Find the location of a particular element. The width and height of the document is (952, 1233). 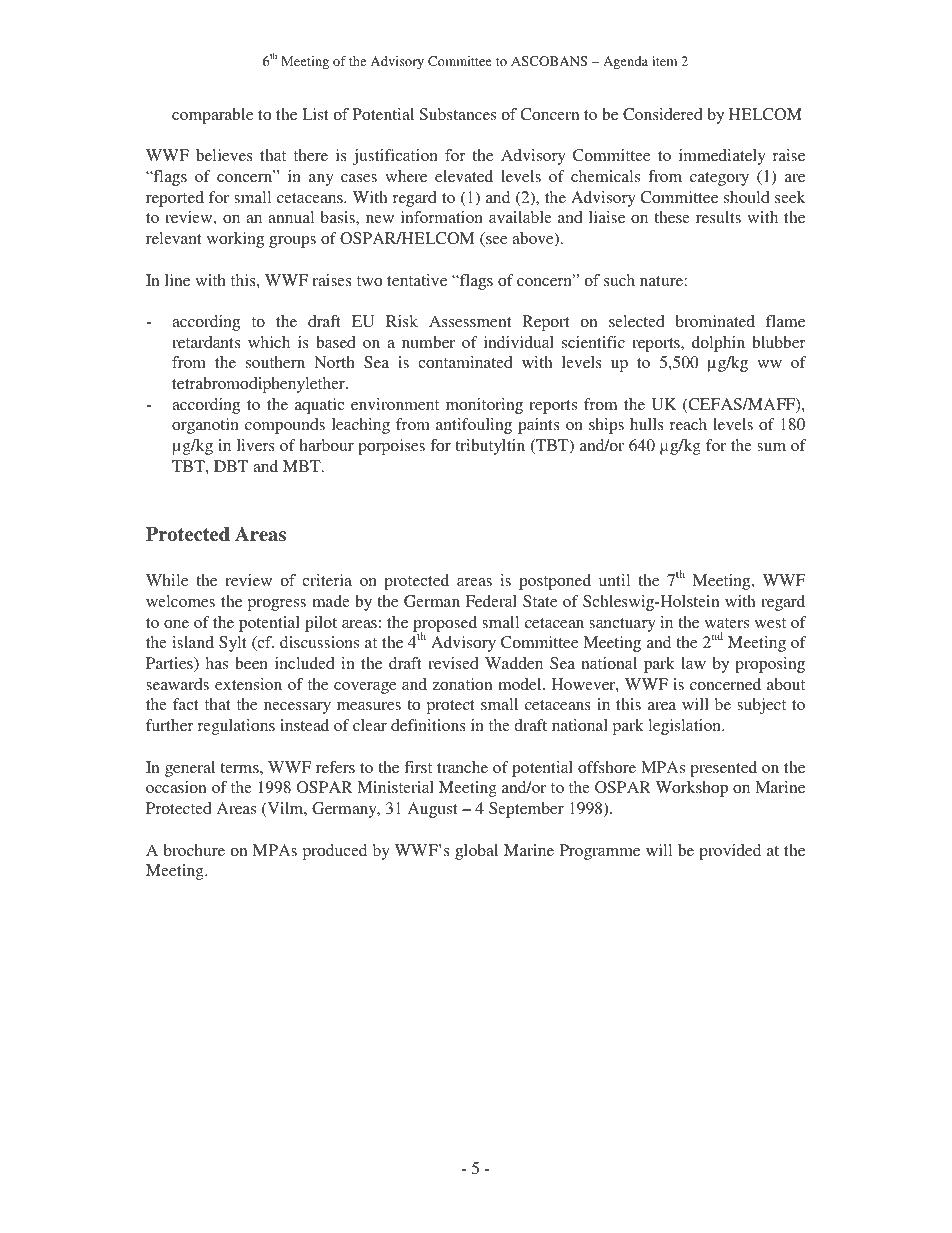

comparable is located at coordinates (212, 116).
